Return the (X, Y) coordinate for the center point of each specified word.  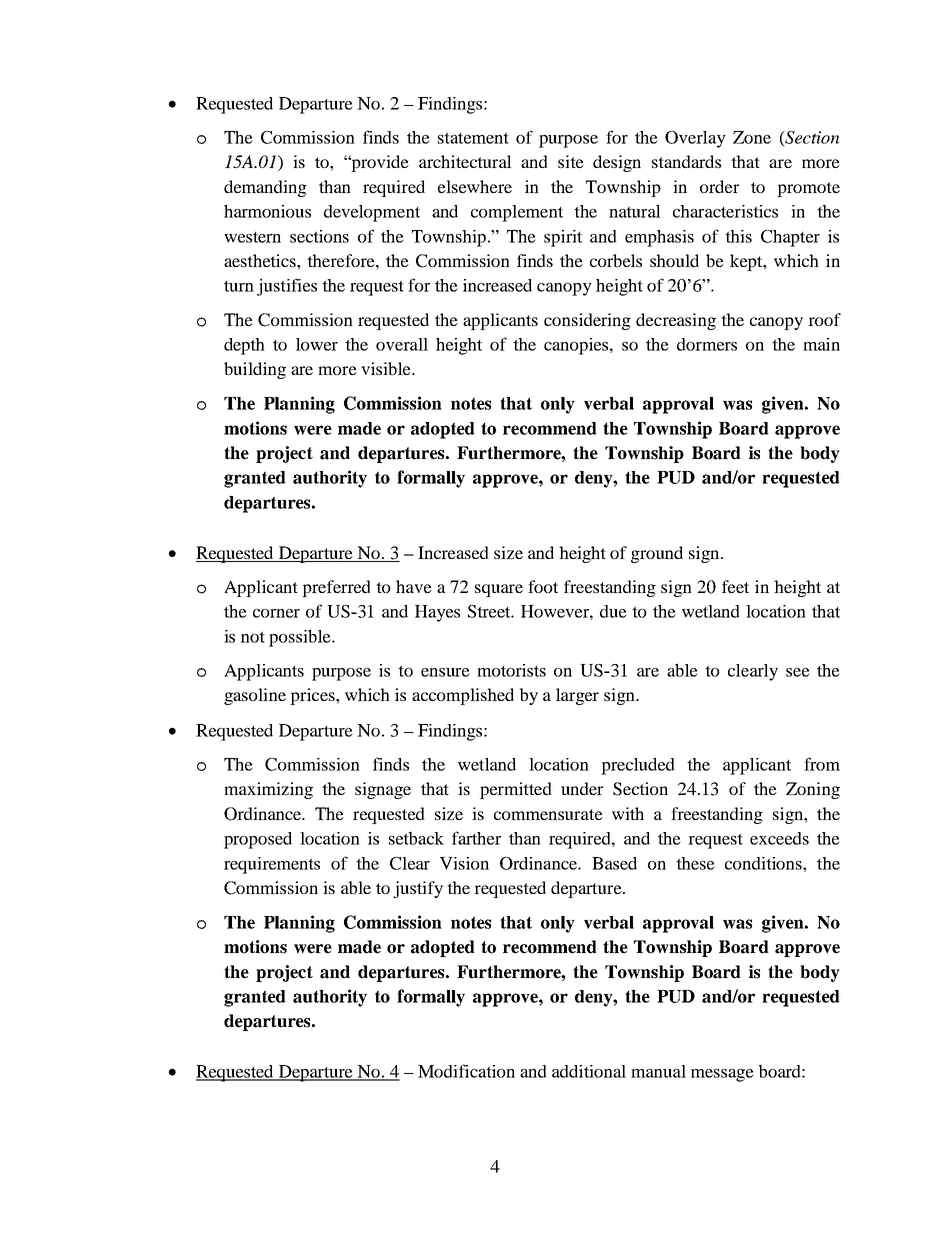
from (822, 764)
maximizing (268, 790)
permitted (516, 790)
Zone (752, 137)
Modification (466, 1071)
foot (543, 586)
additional (589, 1071)
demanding (265, 188)
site (571, 161)
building (255, 370)
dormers (707, 344)
